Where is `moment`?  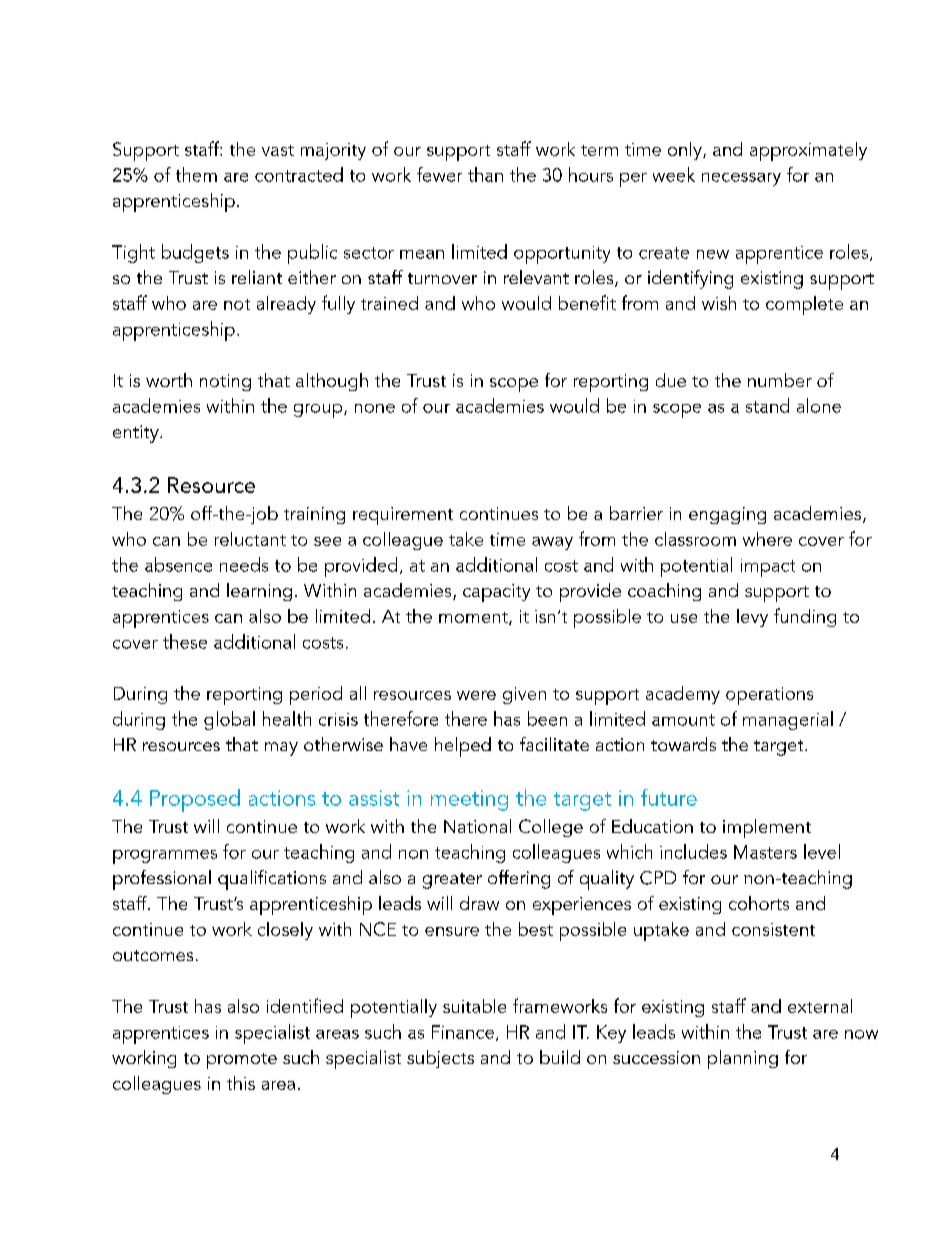 moment is located at coordinates (474, 618).
